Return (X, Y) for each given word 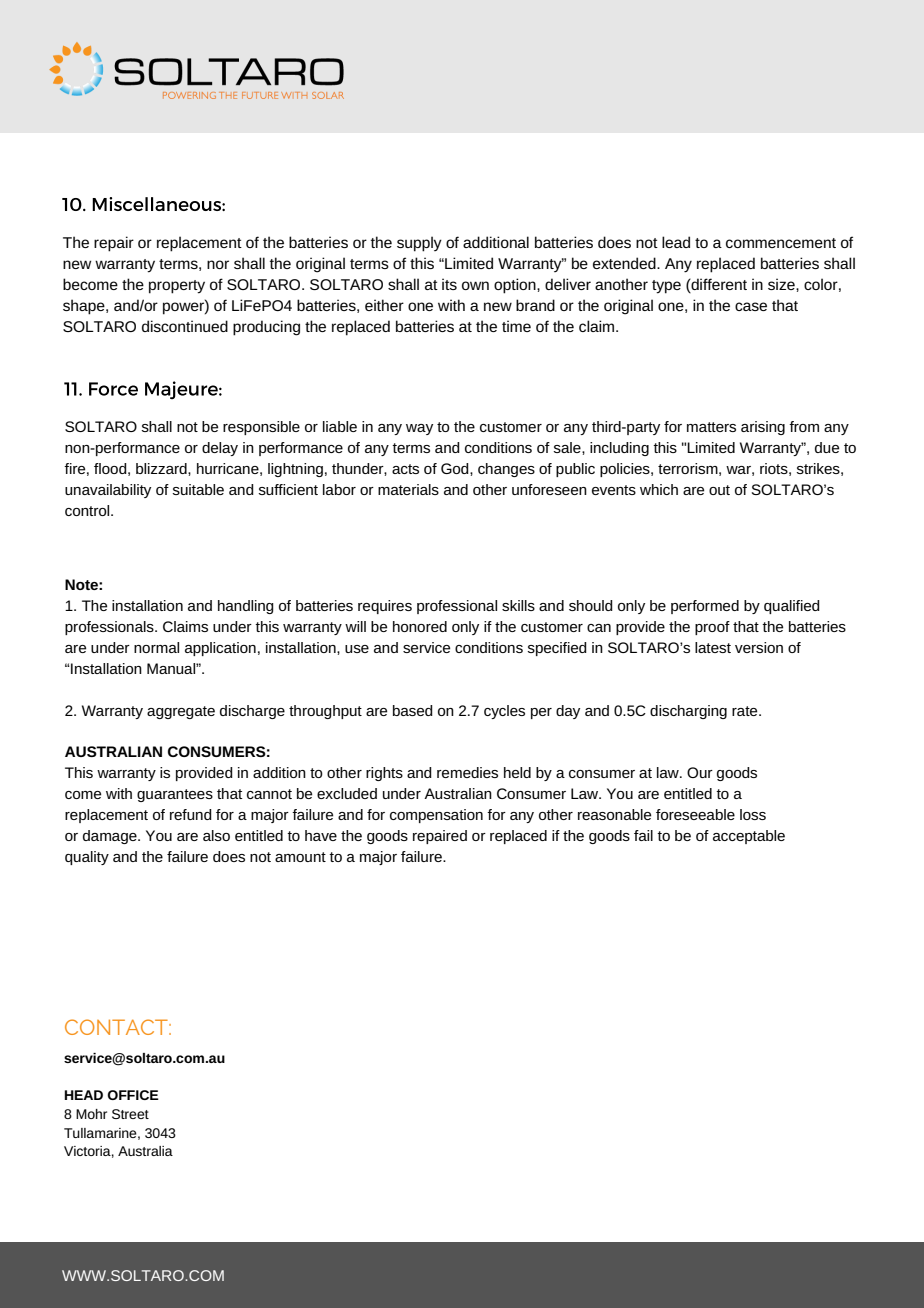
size (782, 284)
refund (191, 814)
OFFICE (133, 1095)
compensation (436, 816)
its (449, 284)
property (177, 287)
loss (753, 814)
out (719, 490)
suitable (198, 489)
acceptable (749, 837)
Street (130, 1114)
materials (408, 489)
